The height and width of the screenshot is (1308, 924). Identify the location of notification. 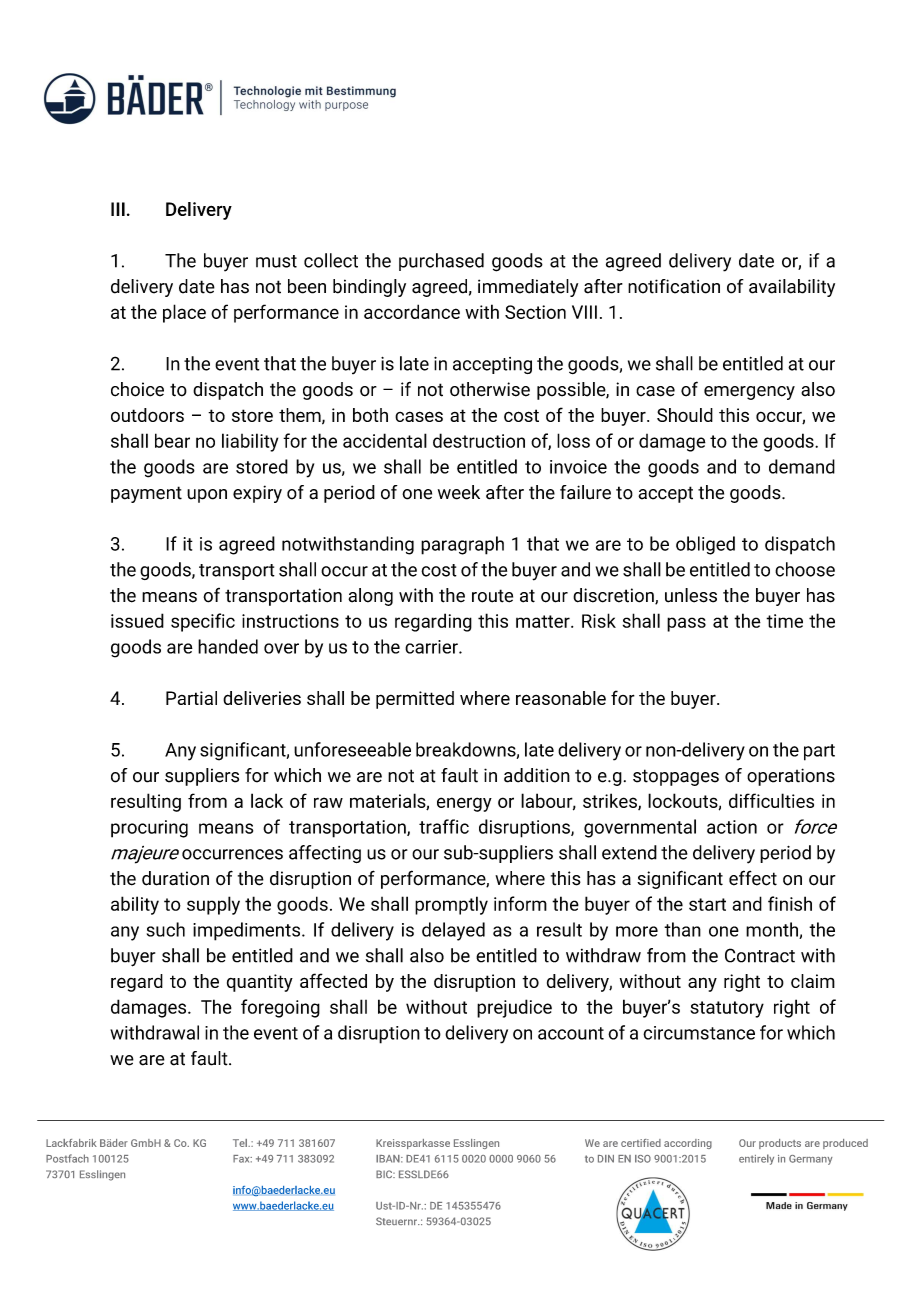
(674, 286).
